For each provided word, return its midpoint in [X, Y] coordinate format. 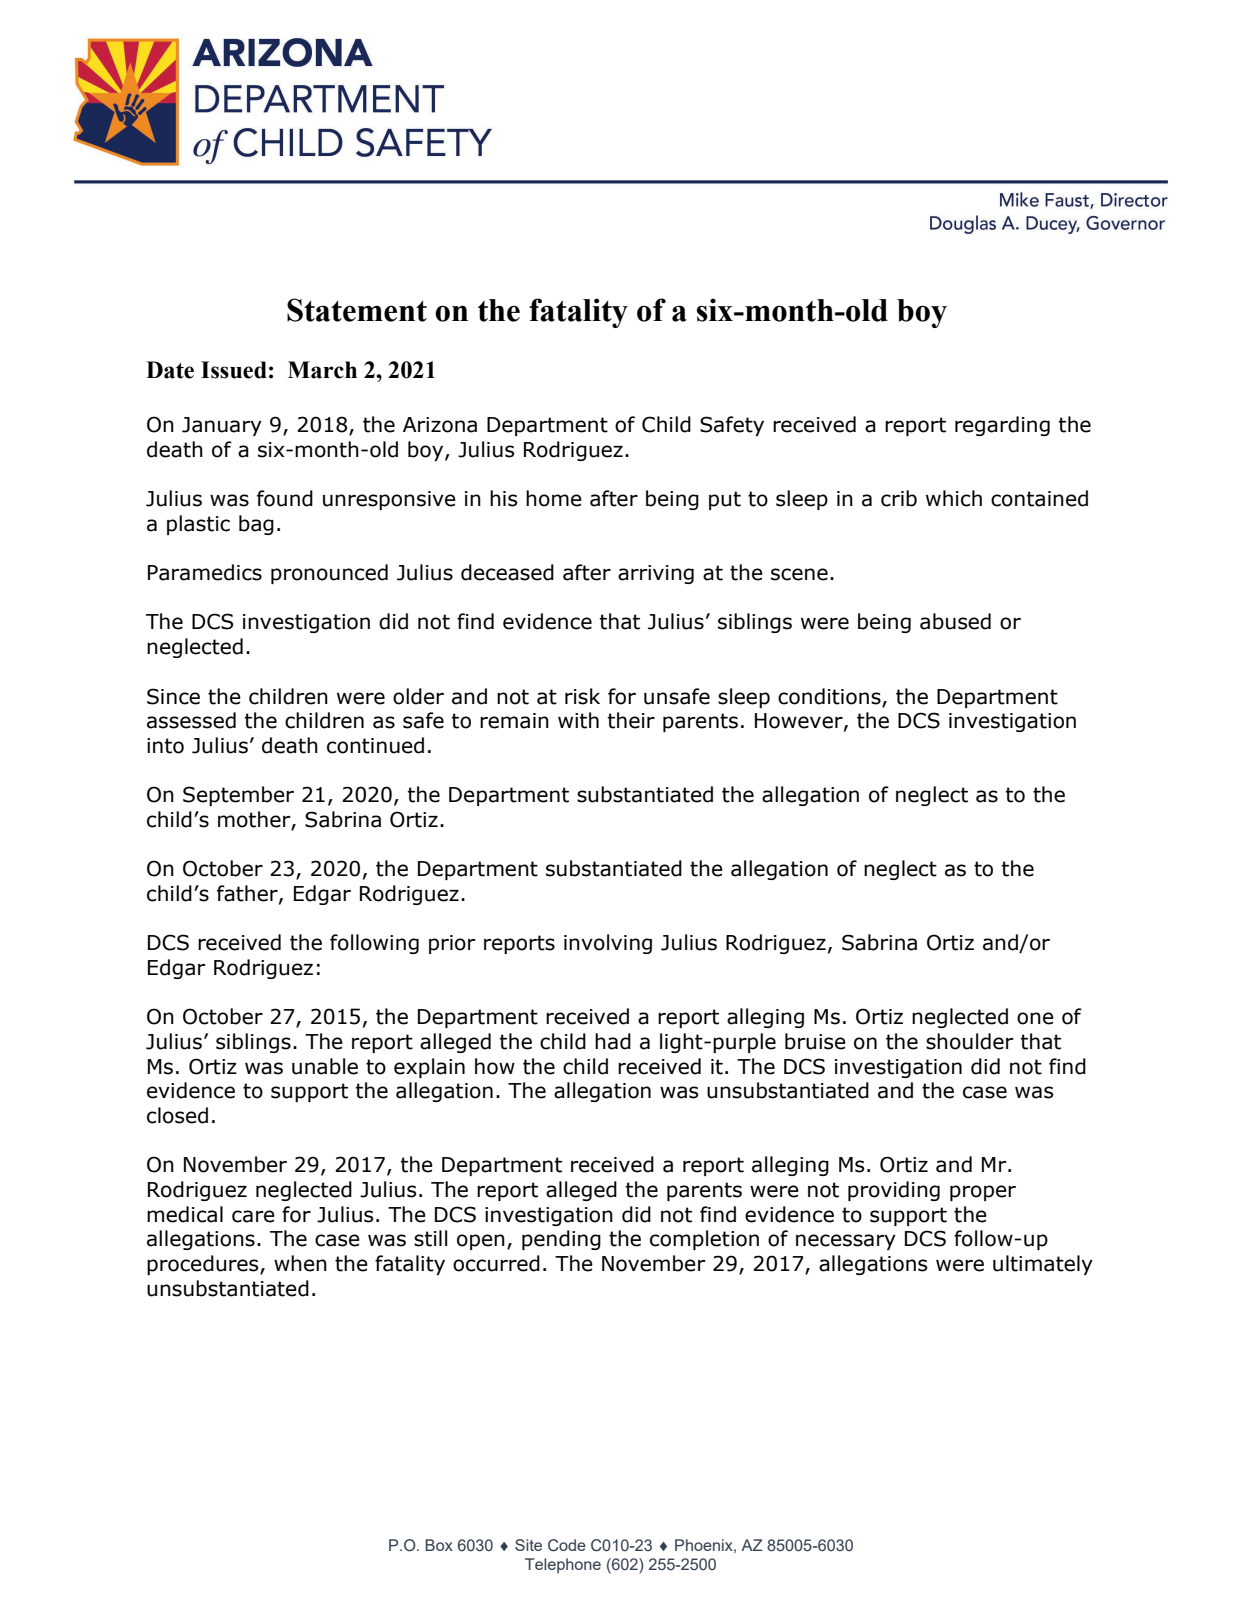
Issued [234, 370]
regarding [1002, 426]
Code [567, 1545]
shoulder [970, 1041]
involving [608, 944]
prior [452, 944]
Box [439, 1545]
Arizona [440, 425]
